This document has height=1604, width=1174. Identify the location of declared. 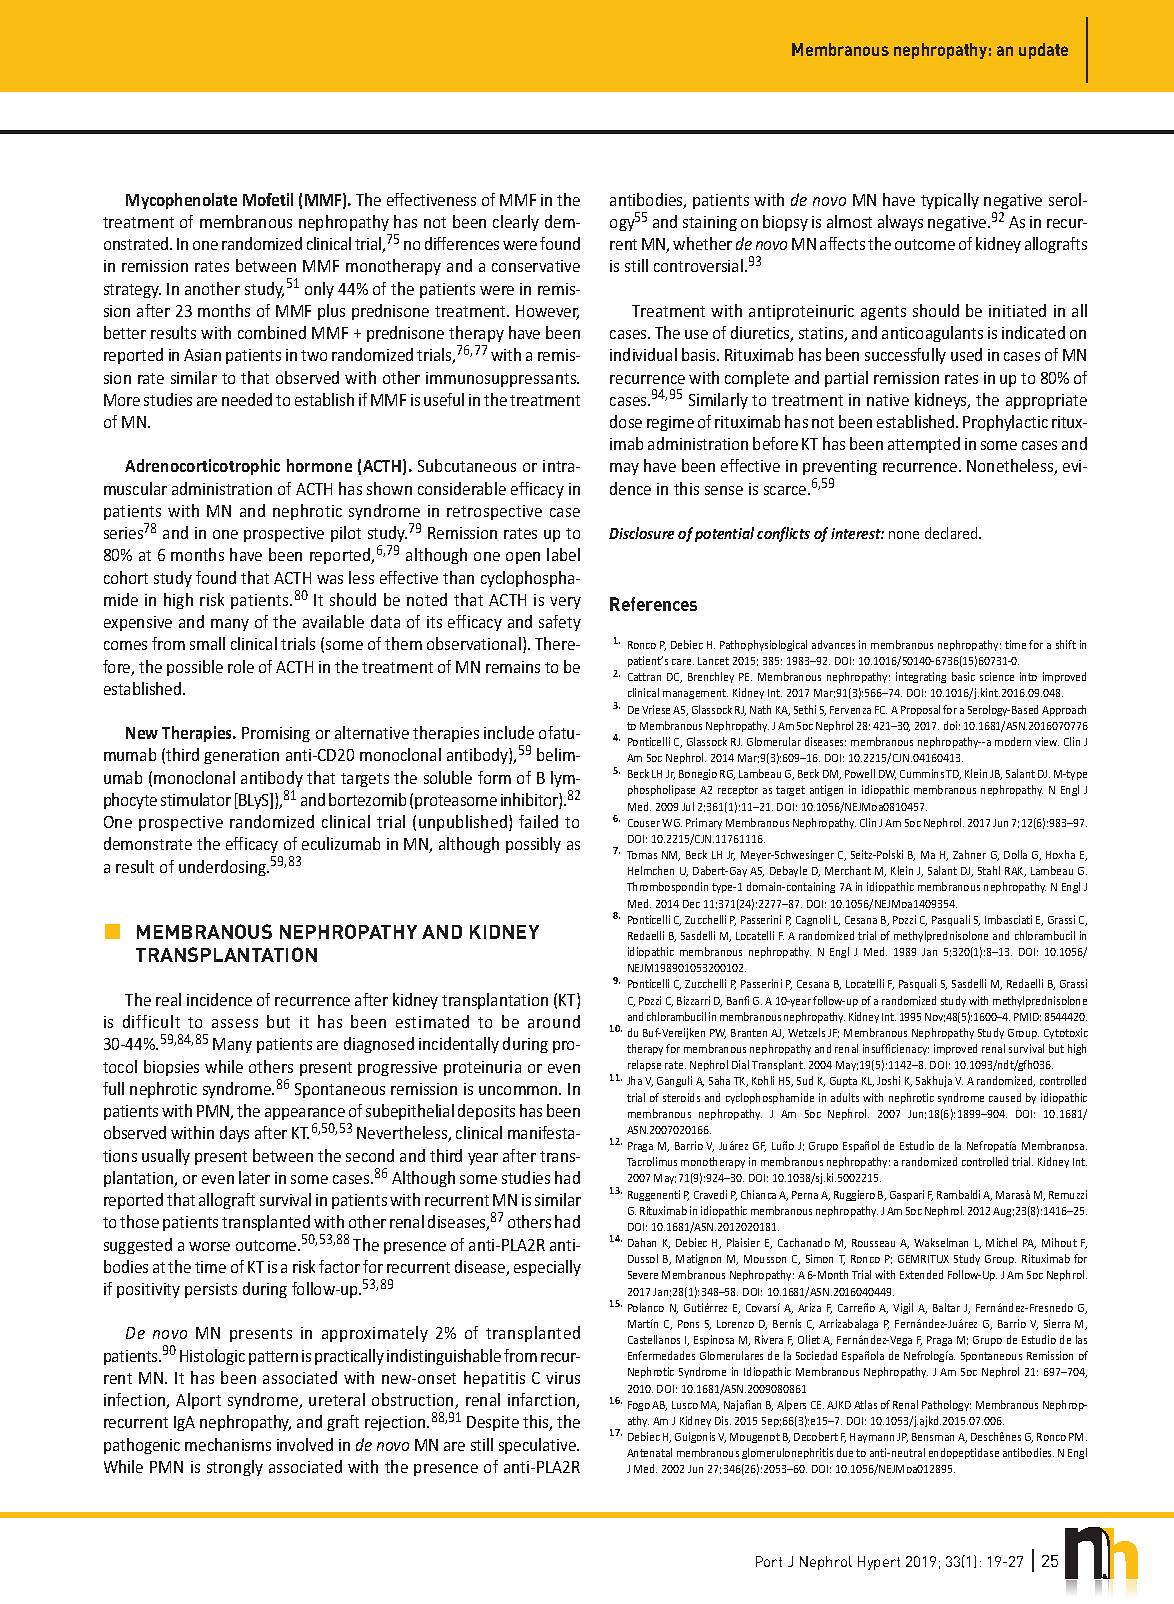
(952, 533).
